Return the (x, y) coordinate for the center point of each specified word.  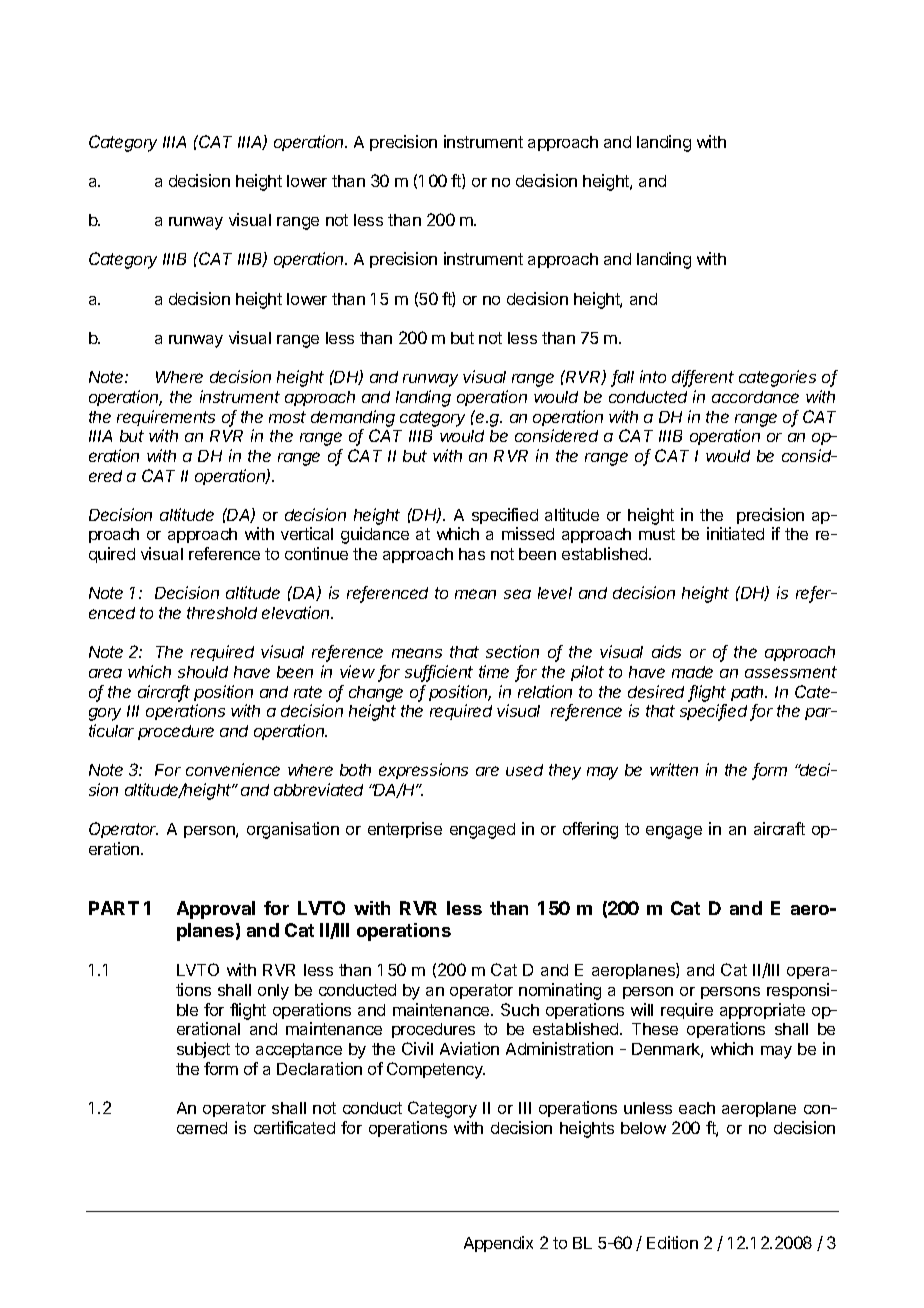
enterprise (405, 830)
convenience (233, 769)
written (674, 769)
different (703, 378)
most (287, 417)
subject (203, 1050)
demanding (353, 418)
